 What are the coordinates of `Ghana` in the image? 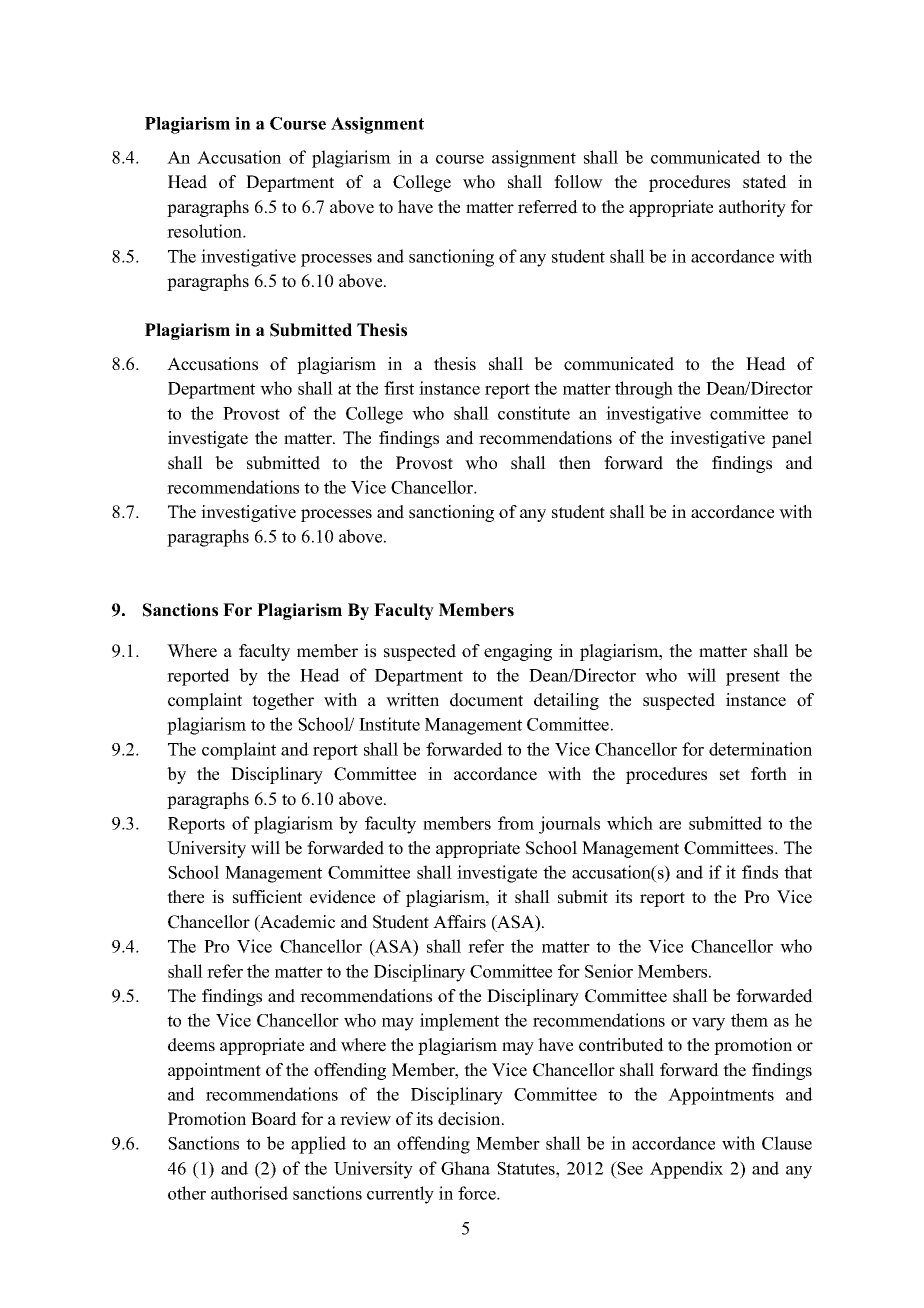 It's located at (465, 1168).
